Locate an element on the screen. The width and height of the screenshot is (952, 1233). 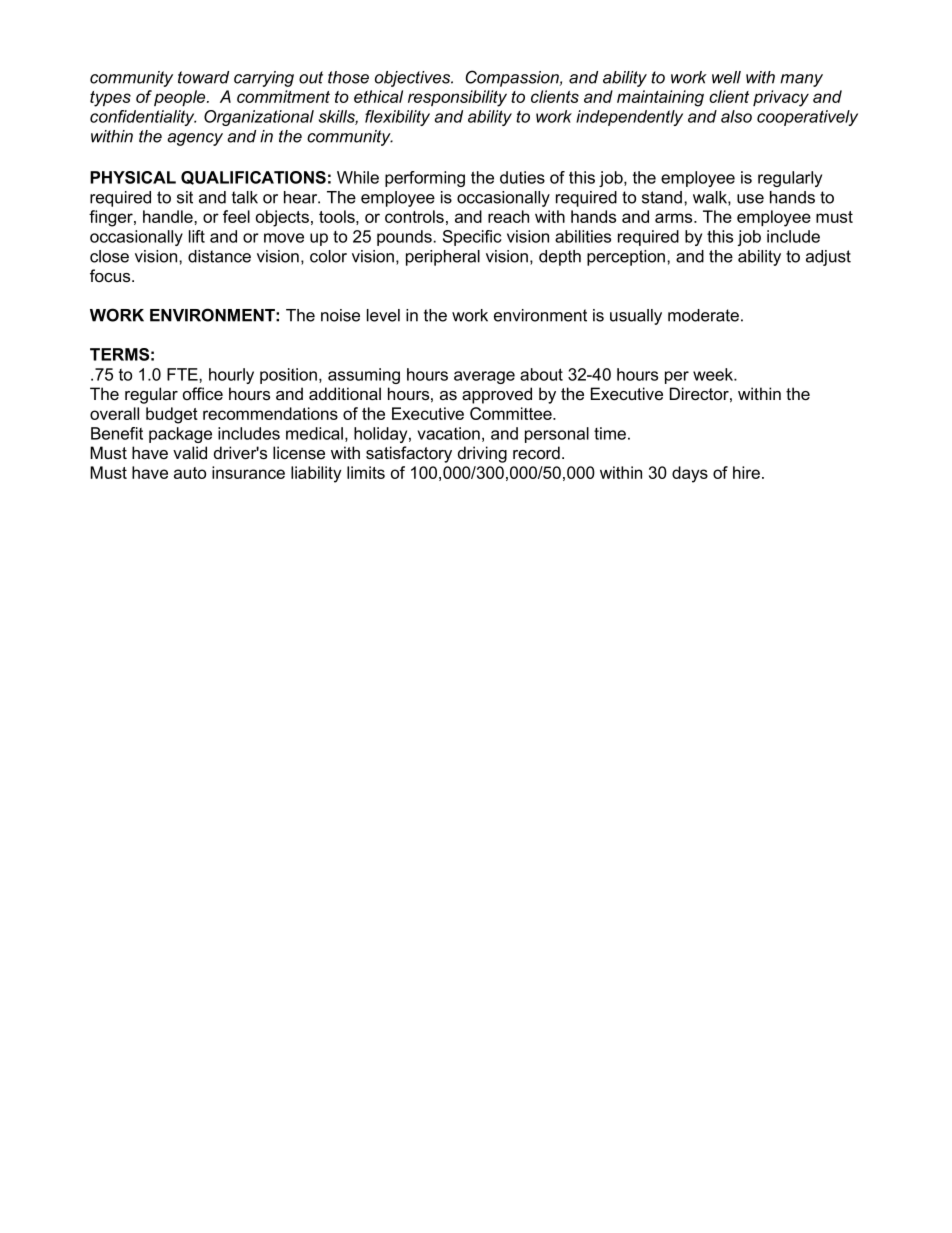
level is located at coordinates (383, 315).
